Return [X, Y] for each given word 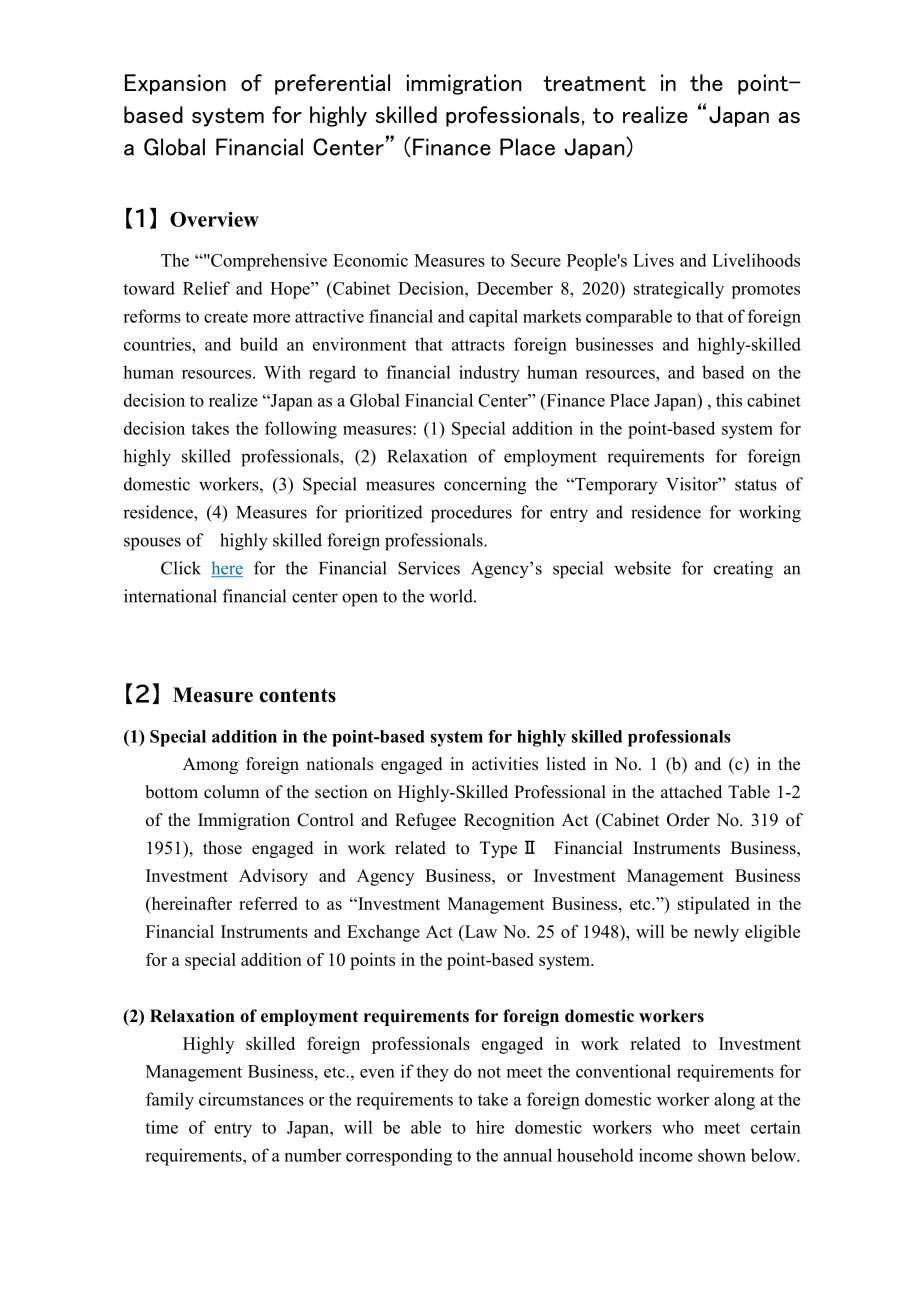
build [259, 344]
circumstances [251, 1099]
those [222, 848]
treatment [594, 83]
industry [489, 374]
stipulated [714, 905]
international [170, 596]
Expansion [175, 84]
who [678, 1127]
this [729, 400]
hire [490, 1127]
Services [429, 568]
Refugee [425, 821]
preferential [332, 84]
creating [743, 570]
